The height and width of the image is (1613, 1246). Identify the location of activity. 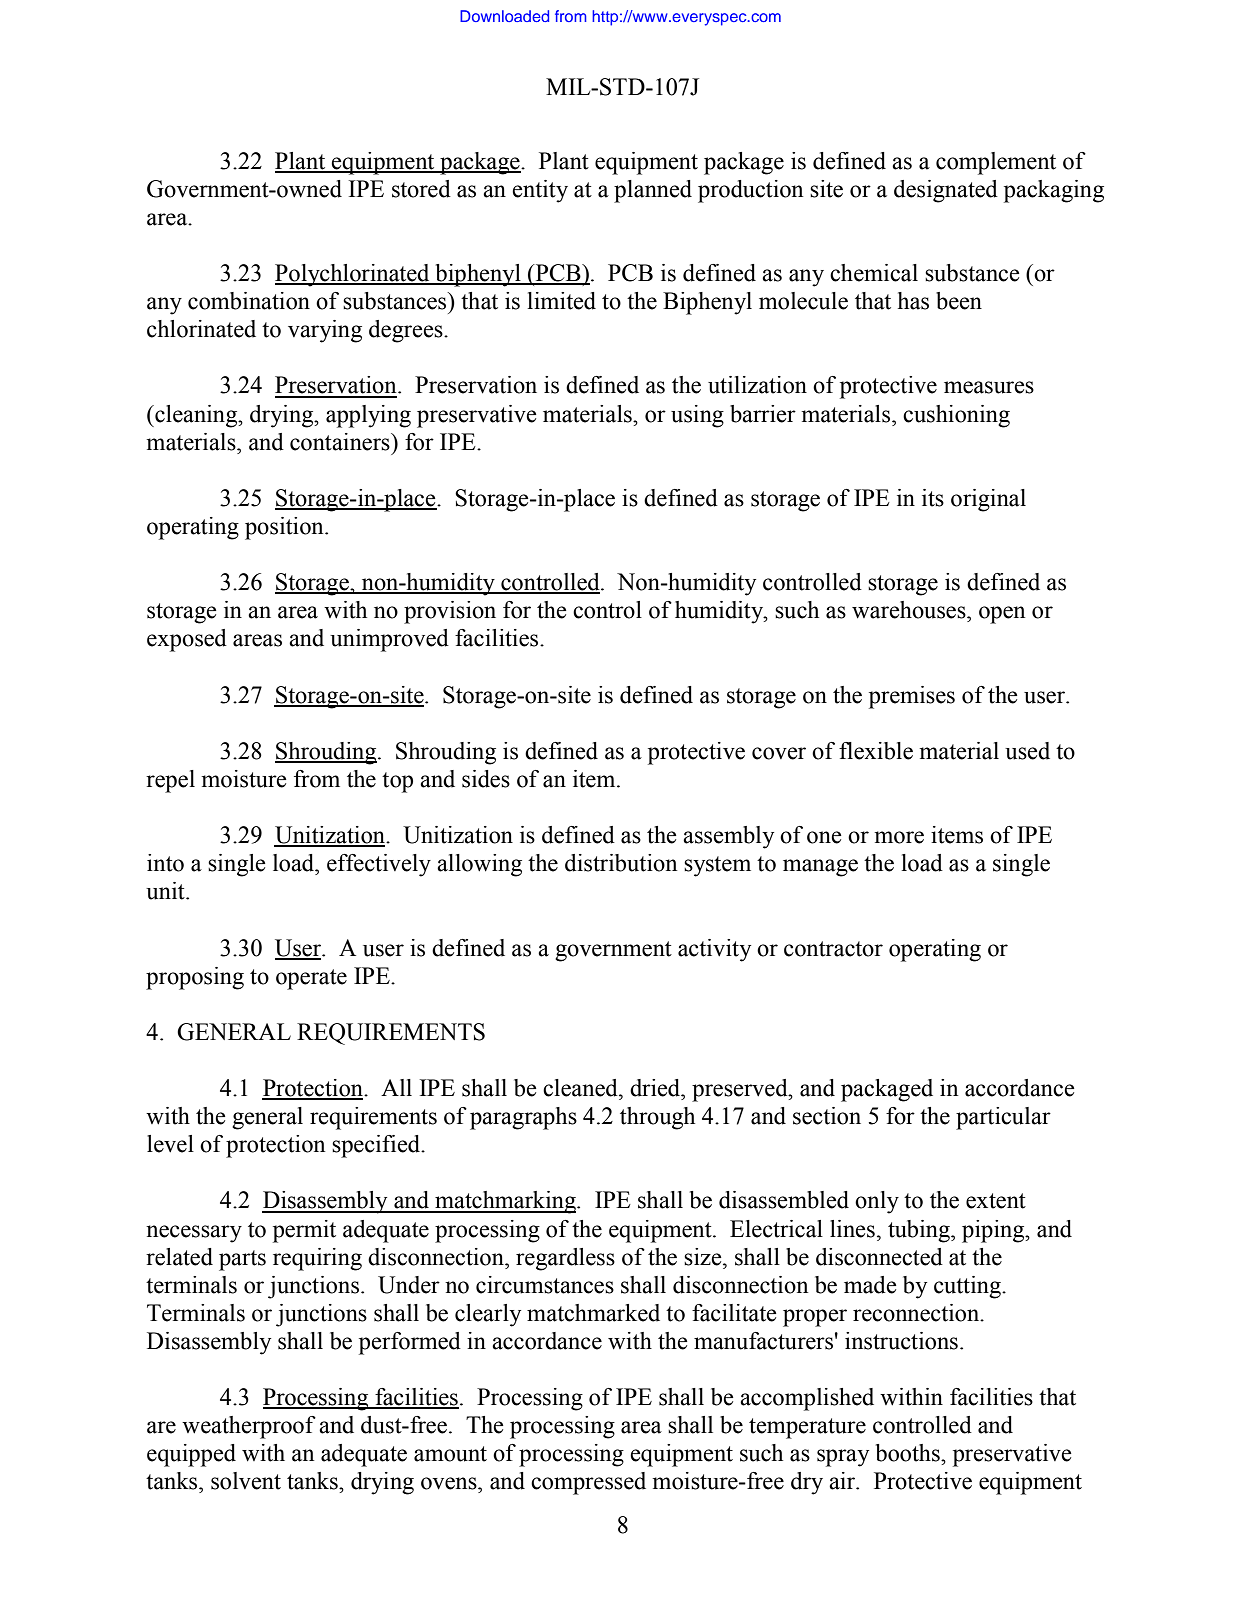
(714, 950).
